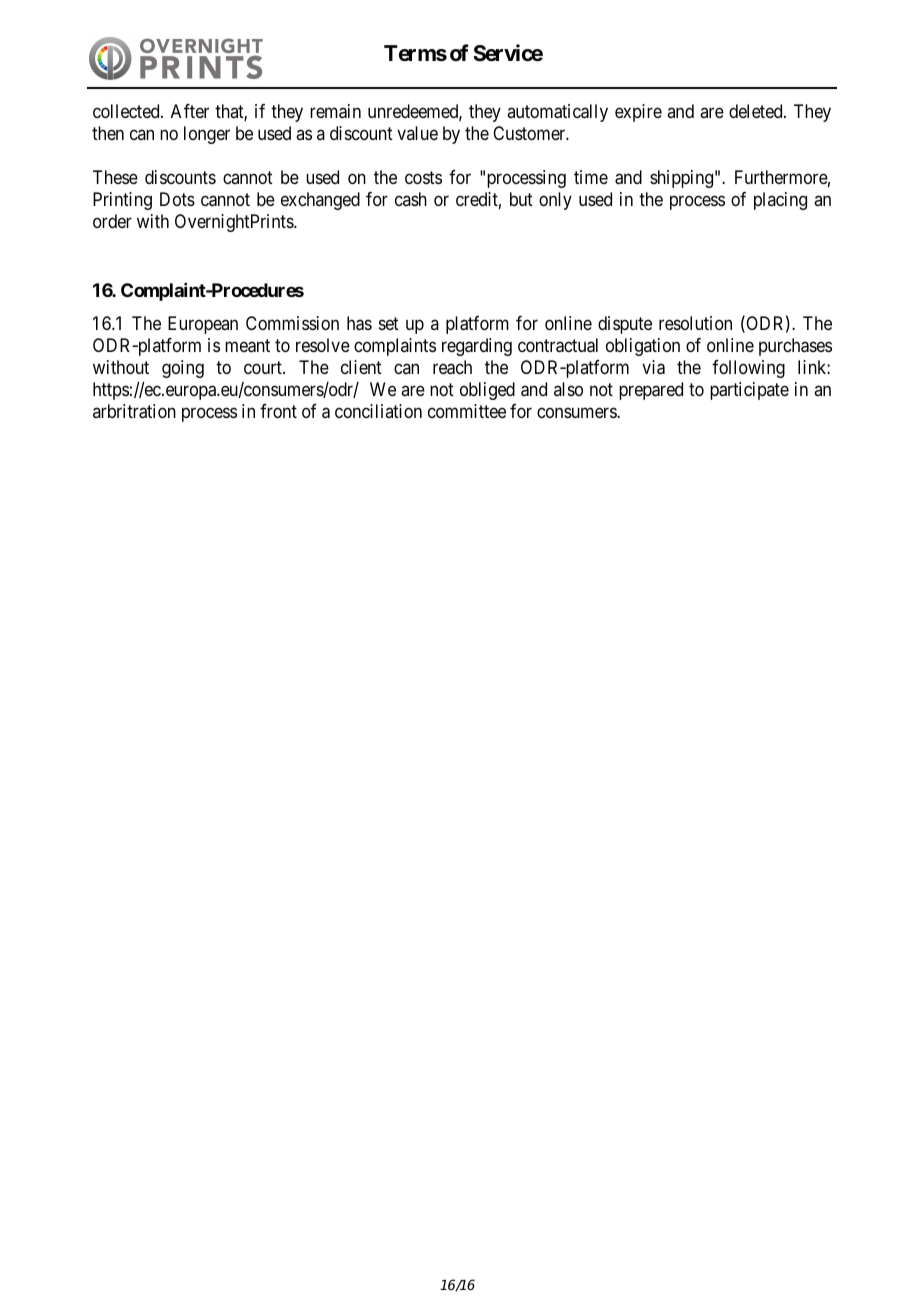  What do you see at coordinates (411, 199) in the page?
I see `cash` at bounding box center [411, 199].
